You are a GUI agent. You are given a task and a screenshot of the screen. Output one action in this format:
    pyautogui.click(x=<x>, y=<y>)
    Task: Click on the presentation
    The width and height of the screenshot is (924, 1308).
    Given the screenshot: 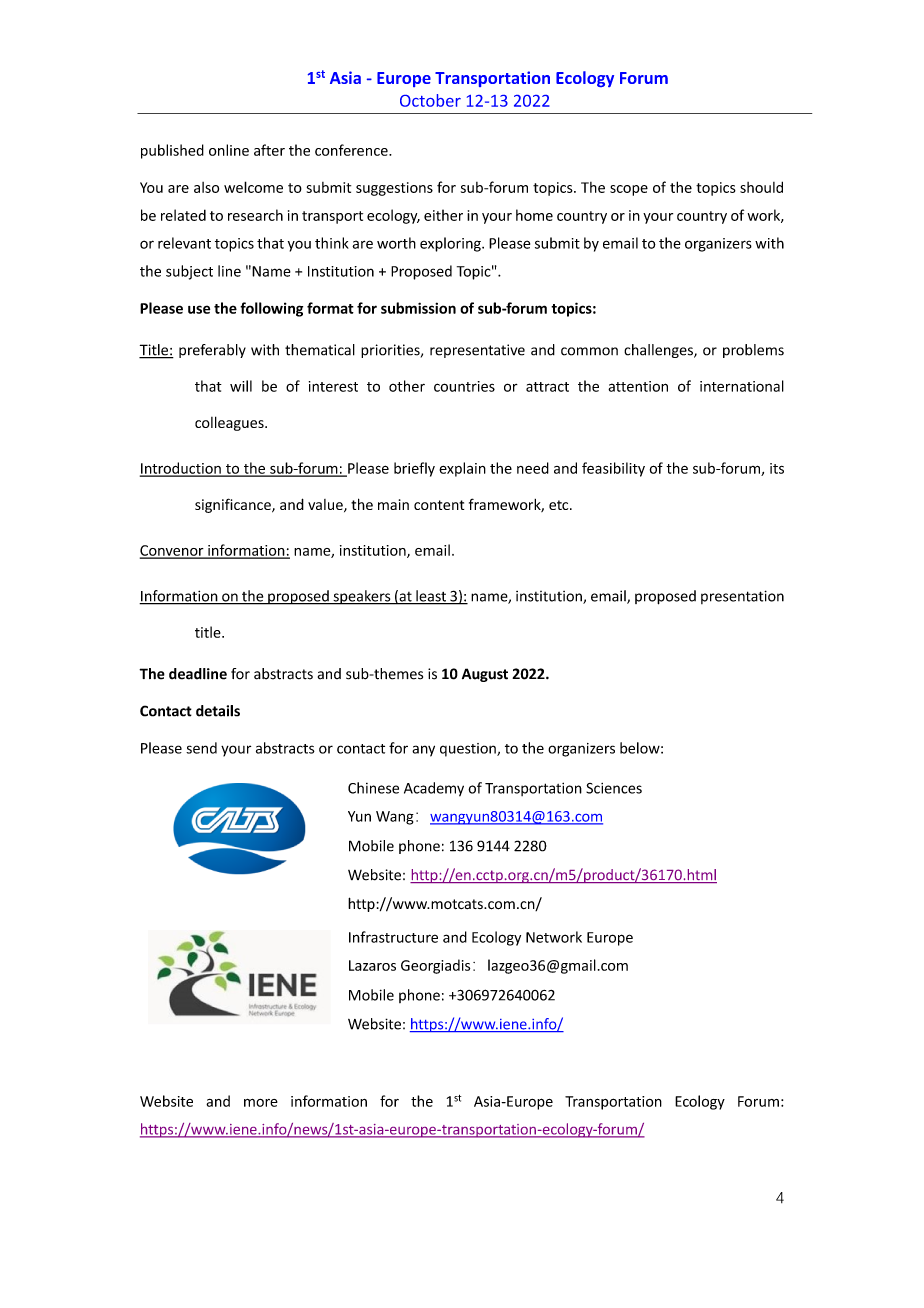 What is the action you would take?
    pyautogui.click(x=742, y=597)
